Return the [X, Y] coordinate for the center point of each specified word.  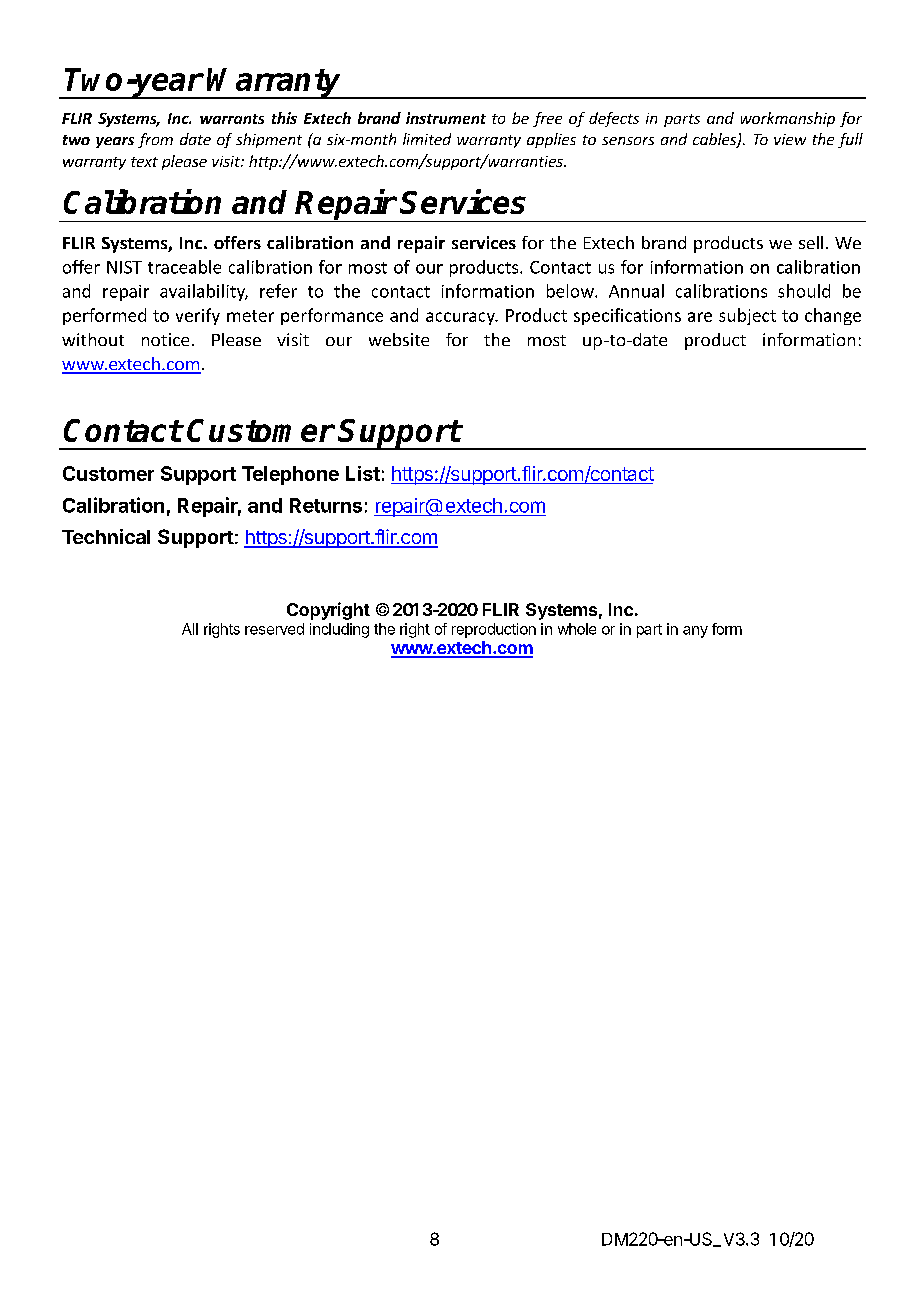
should [804, 291]
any [695, 632]
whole [577, 629]
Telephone [290, 475]
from [155, 140]
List [363, 473]
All [190, 629]
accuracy [461, 318]
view [790, 139]
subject [747, 316]
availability [204, 292]
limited [427, 139]
